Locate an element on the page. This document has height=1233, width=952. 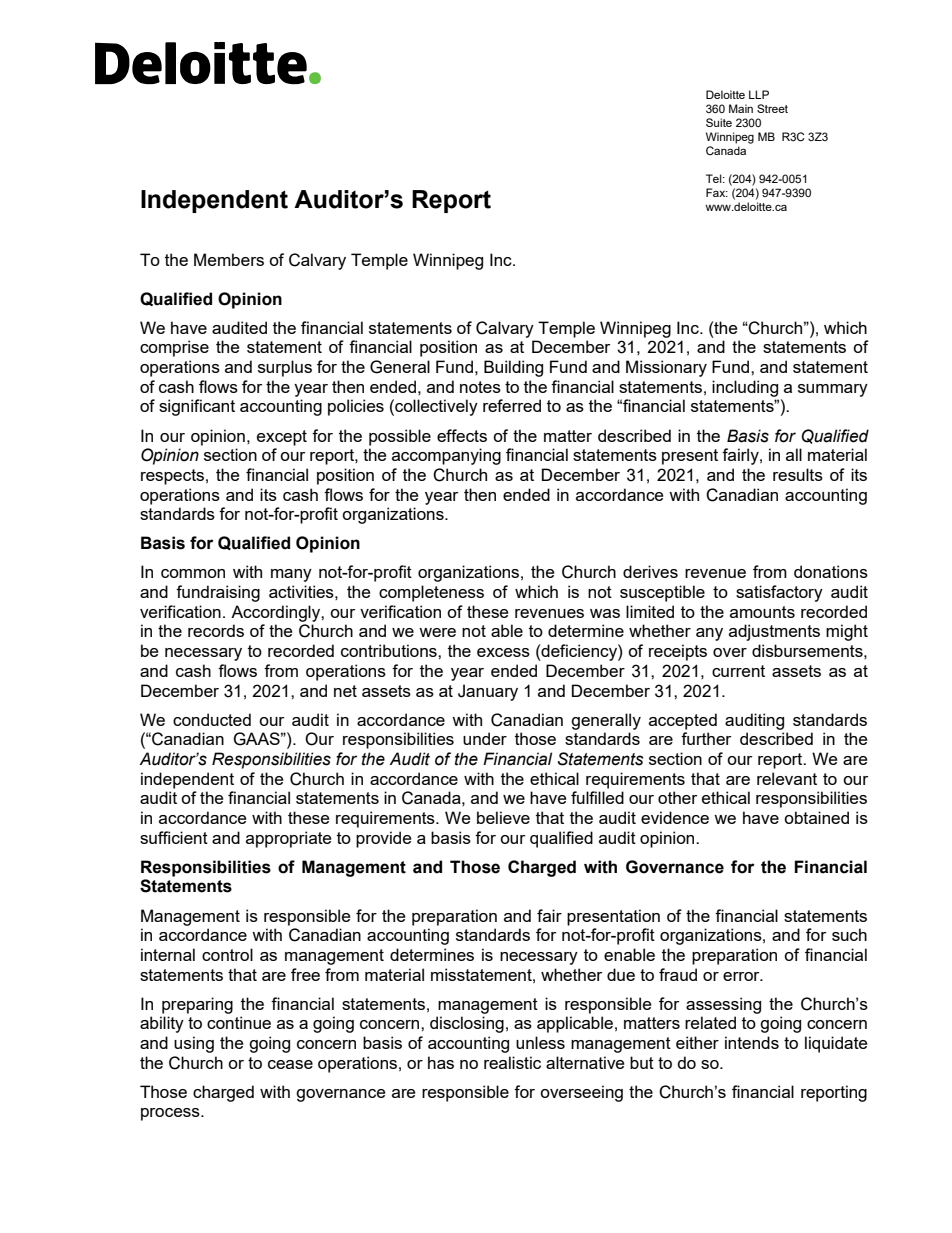
relevant is located at coordinates (787, 778).
